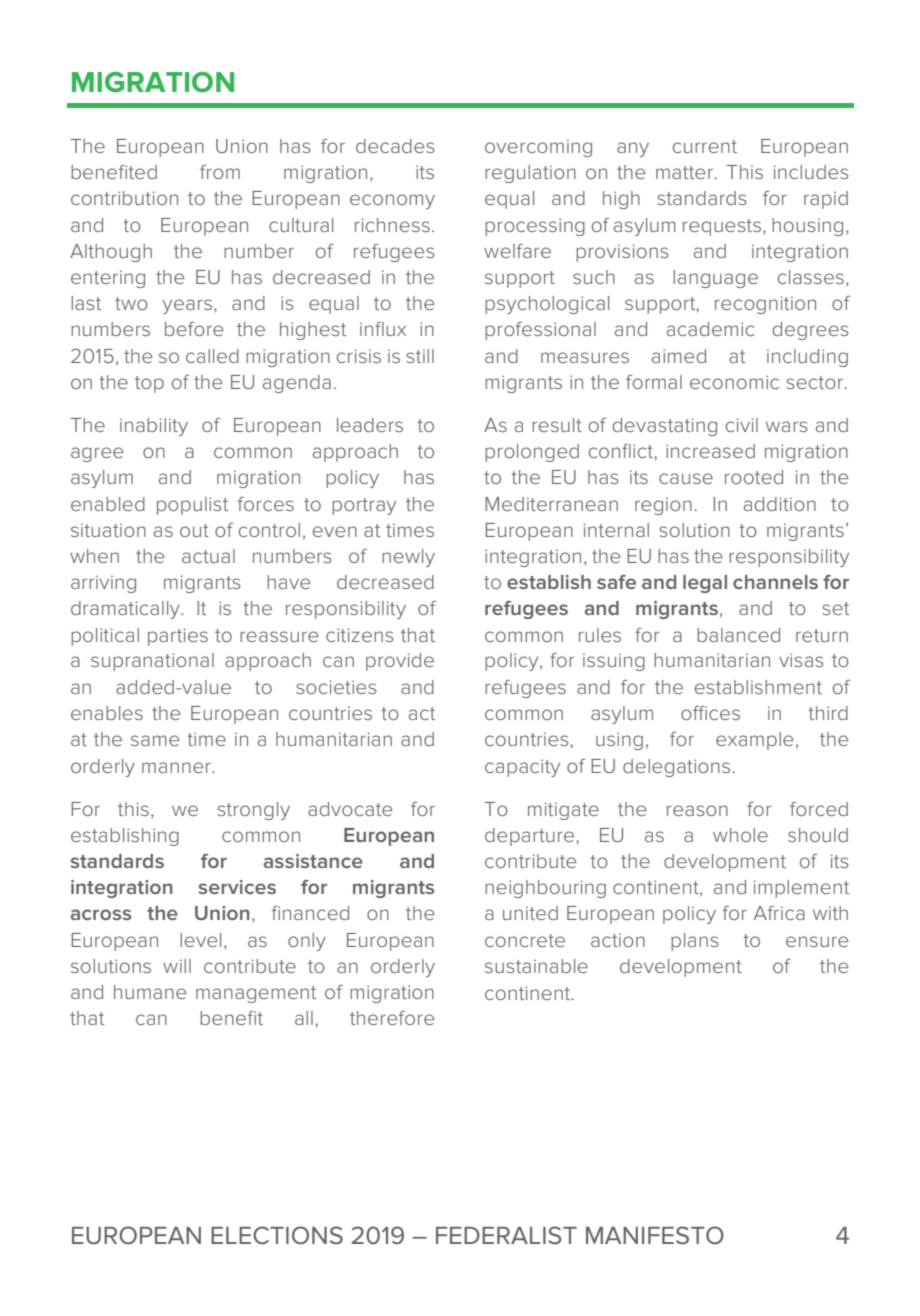 The image size is (920, 1316). I want to click on out, so click(194, 530).
